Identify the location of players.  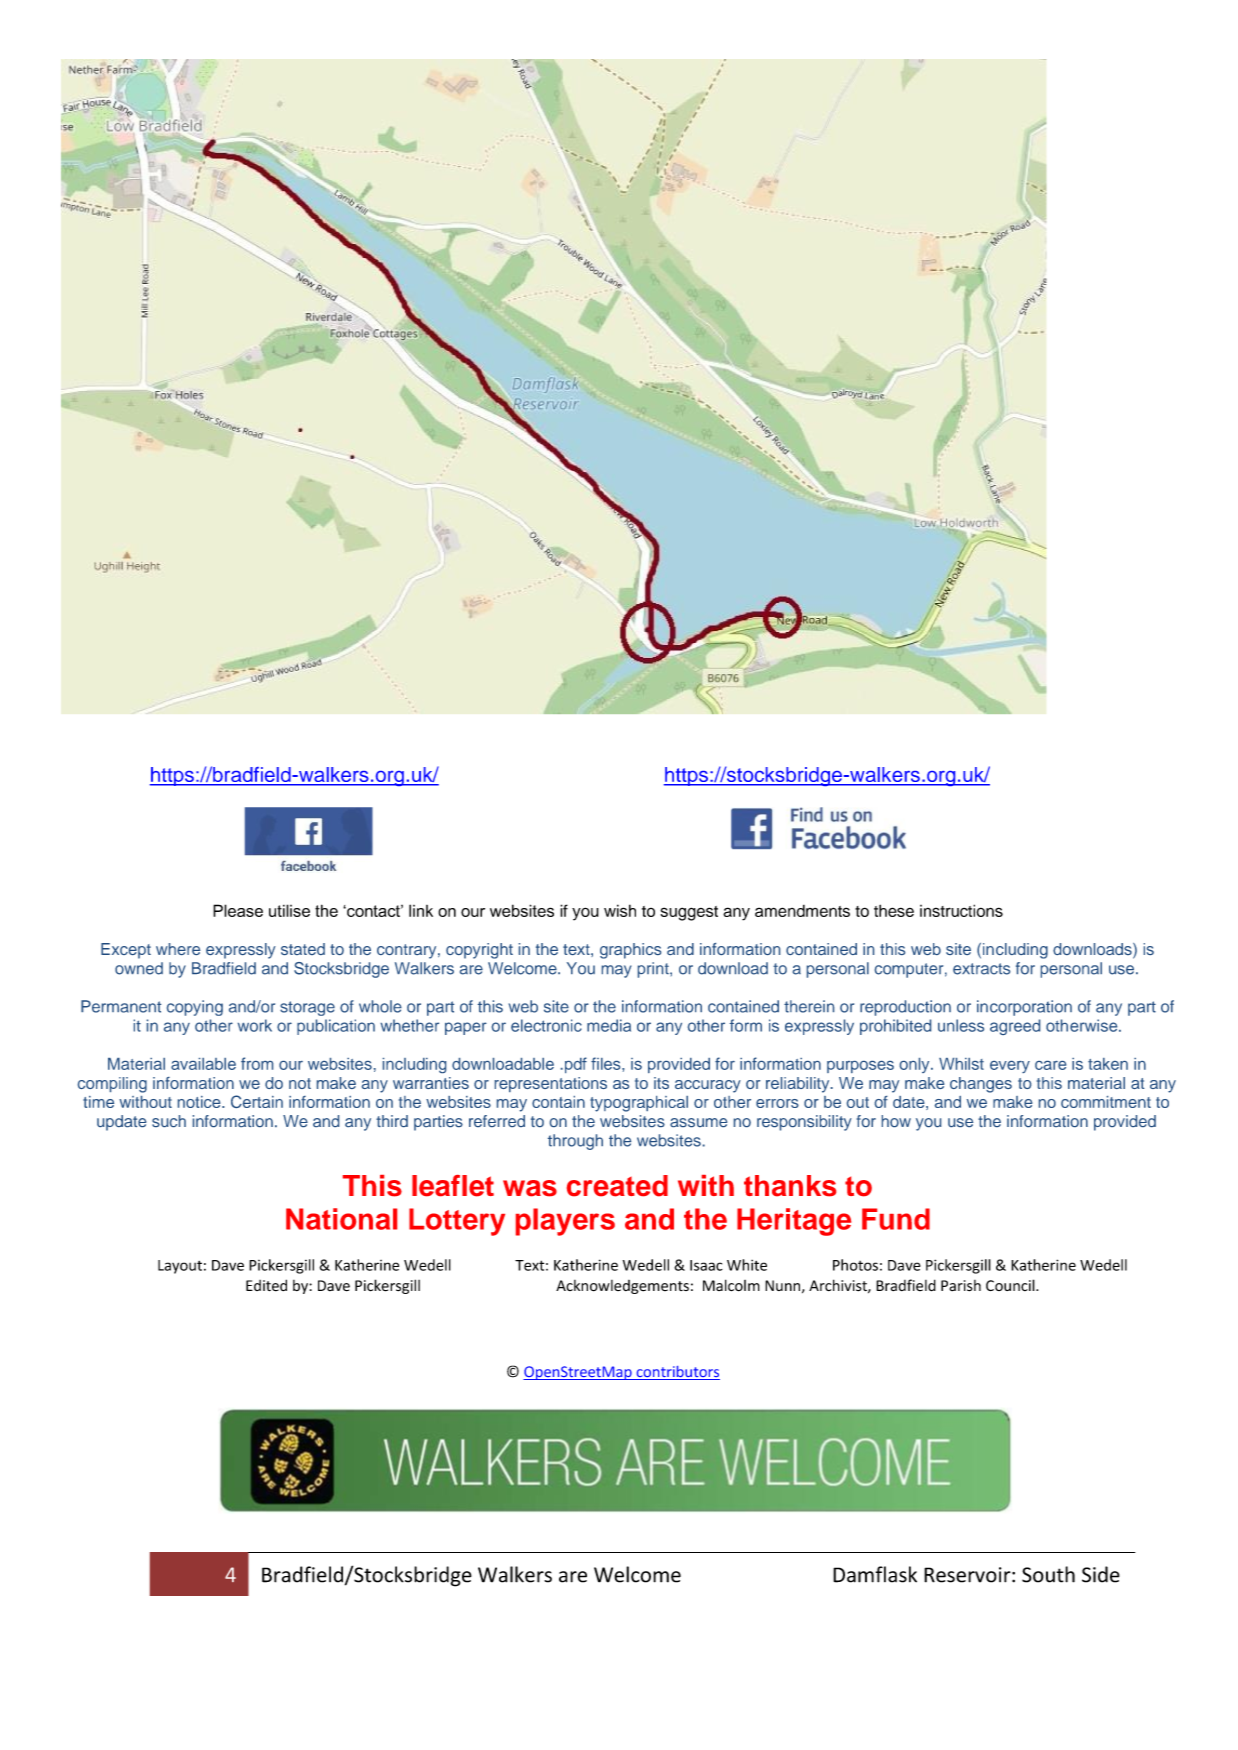
(565, 1222).
